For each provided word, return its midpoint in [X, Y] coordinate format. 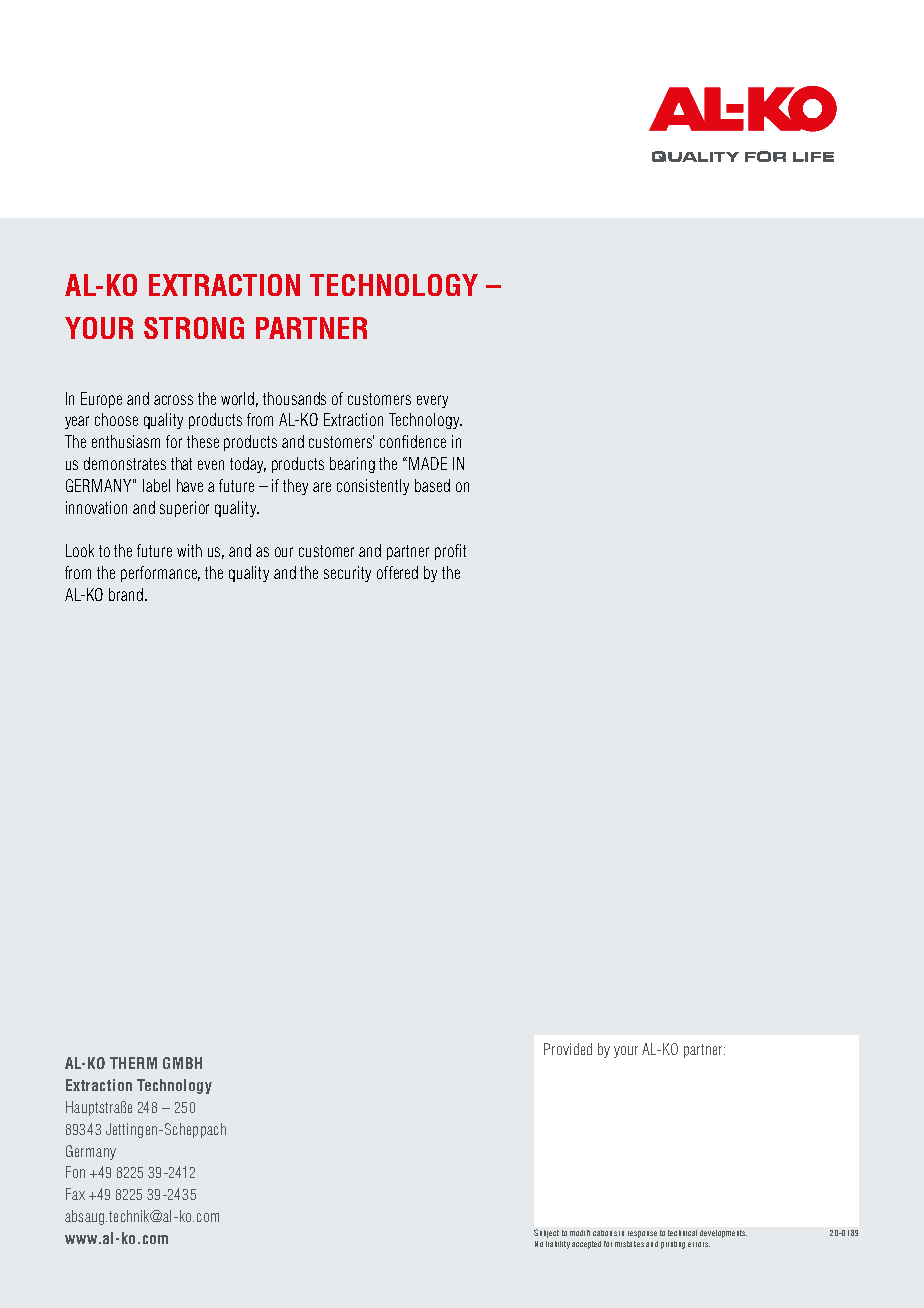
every [432, 401]
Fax [75, 1194]
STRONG [194, 328]
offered [397, 572]
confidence [413, 441]
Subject [546, 1233]
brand [126, 594]
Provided [568, 1049]
